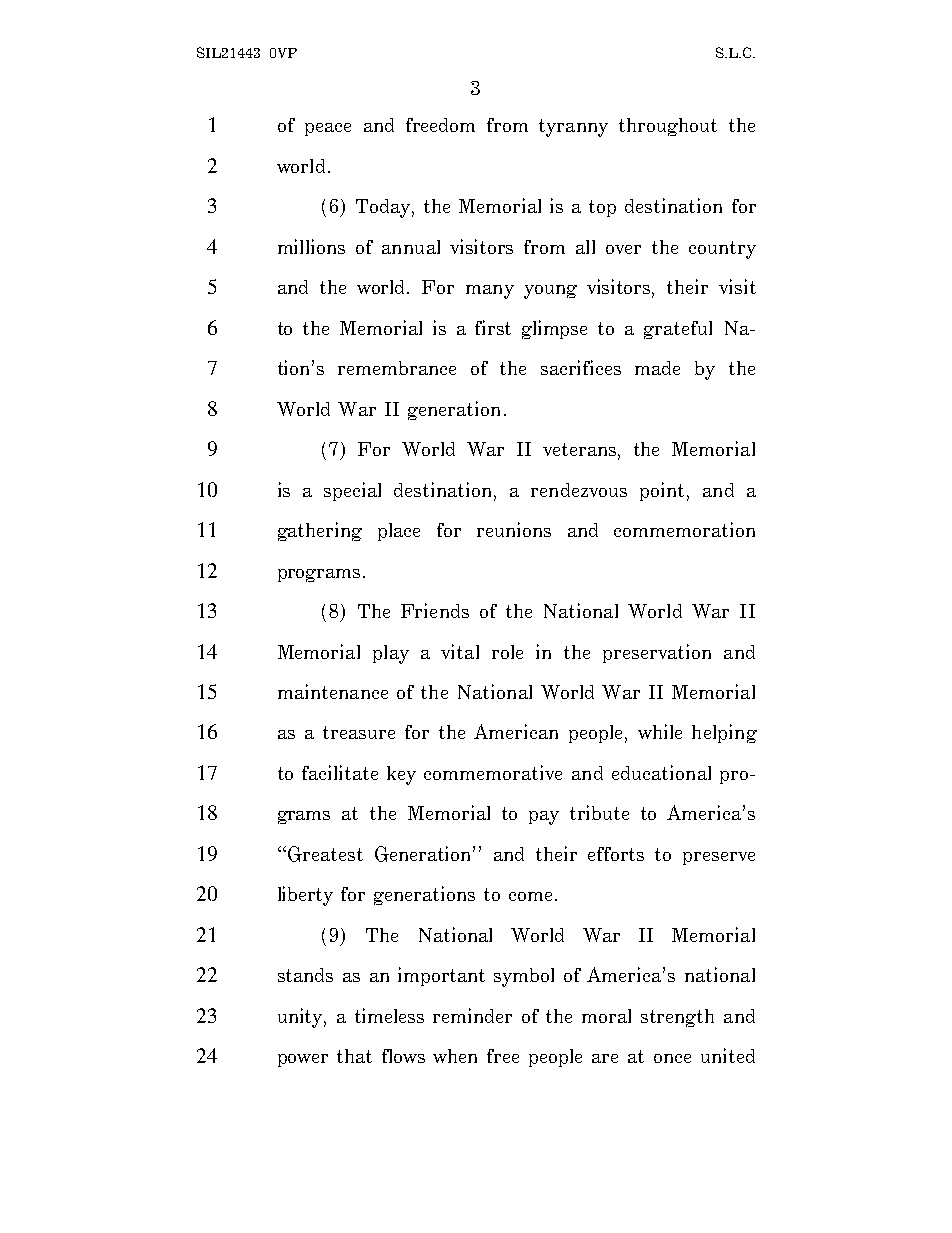  I want to click on special, so click(352, 491).
